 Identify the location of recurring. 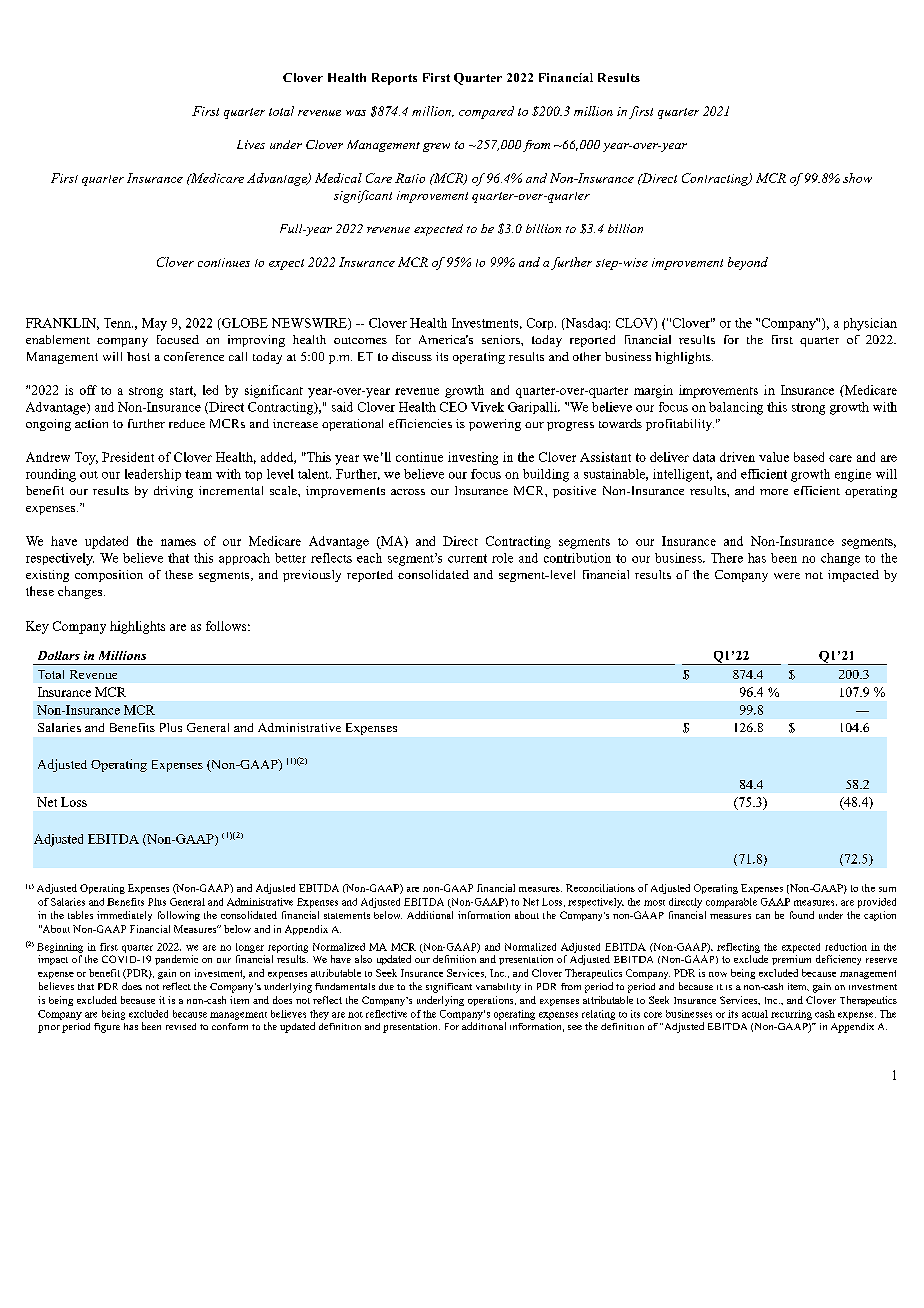
(791, 1015).
